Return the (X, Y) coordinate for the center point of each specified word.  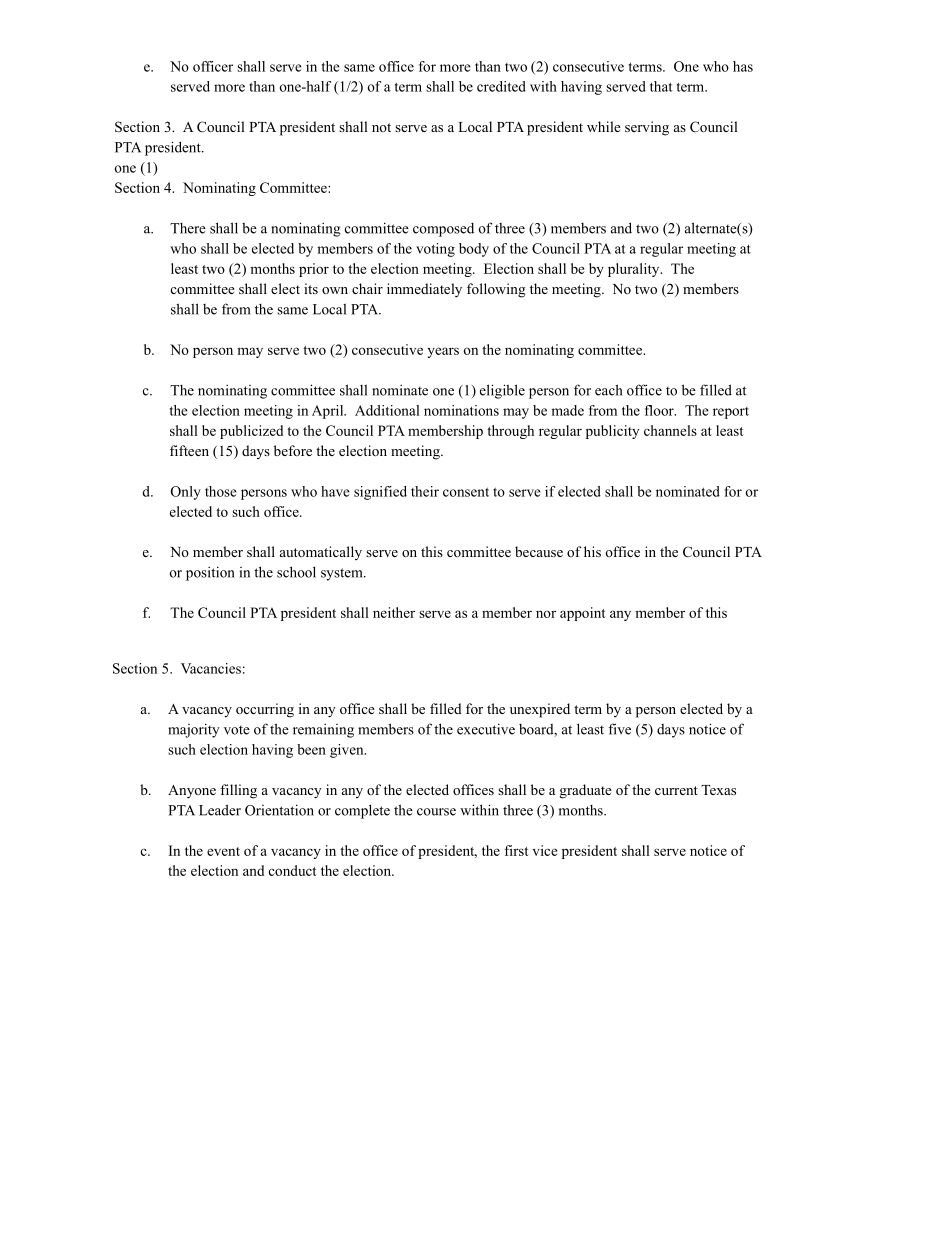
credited (501, 86)
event (223, 851)
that (661, 86)
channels (670, 430)
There (188, 228)
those (221, 491)
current (676, 790)
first (516, 850)
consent (466, 492)
